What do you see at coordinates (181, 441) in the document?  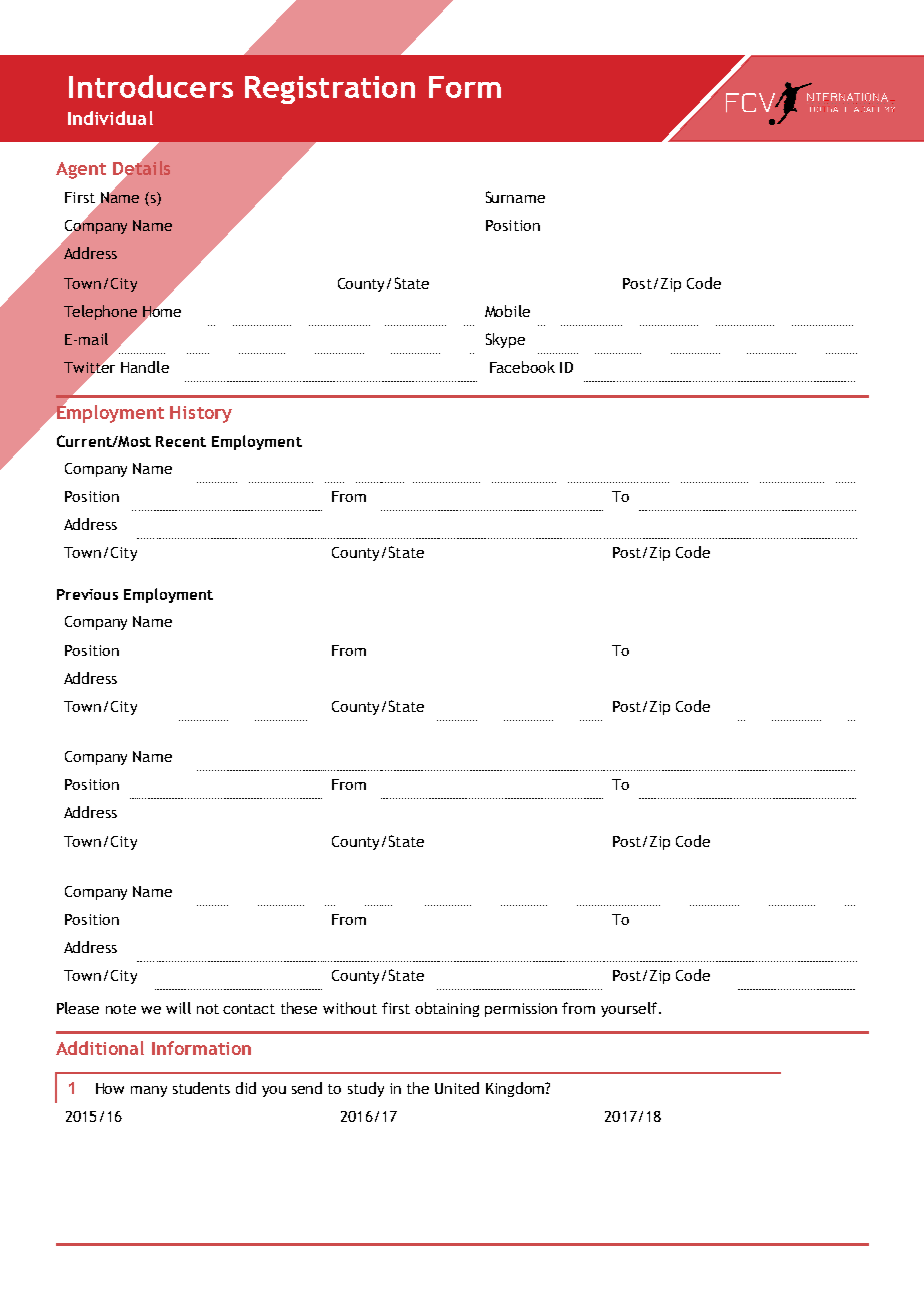 I see `Recent` at bounding box center [181, 441].
